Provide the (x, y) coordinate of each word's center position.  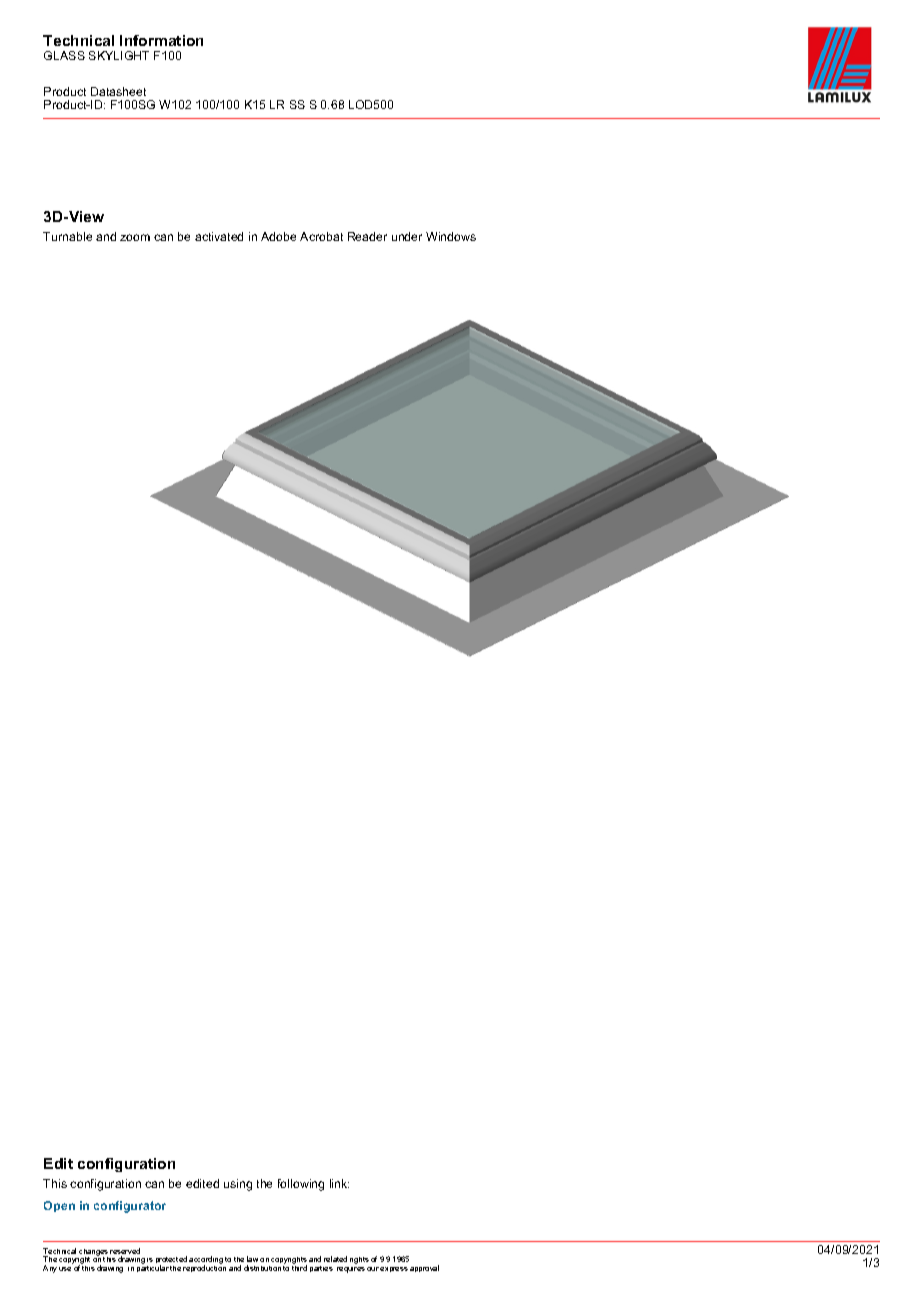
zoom (135, 237)
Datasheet (118, 91)
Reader (367, 236)
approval (424, 1268)
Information (161, 40)
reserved (125, 1252)
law (252, 1259)
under (407, 236)
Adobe (278, 236)
